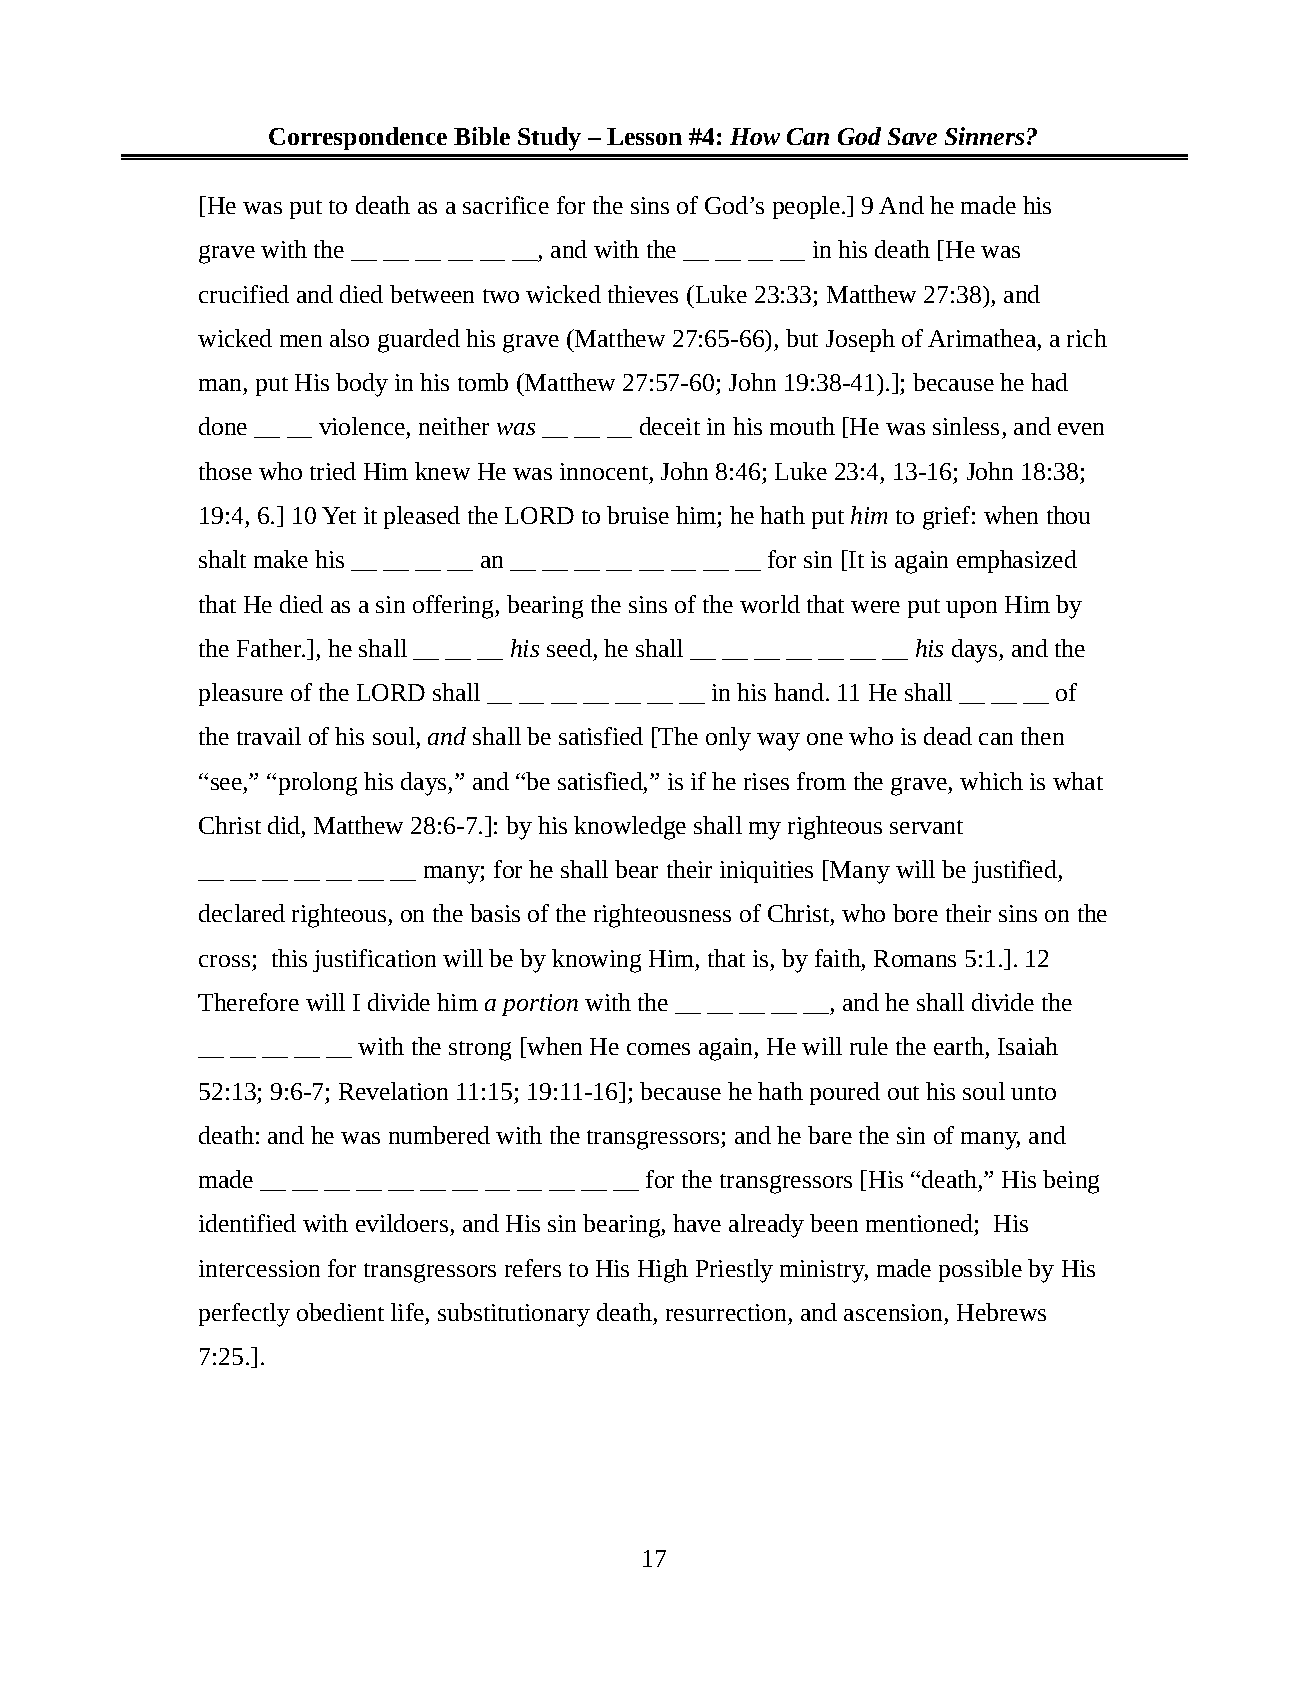 Image resolution: width=1309 pixels, height=1694 pixels. Describe the element at coordinates (948, 736) in the screenshot. I see `dead` at that location.
